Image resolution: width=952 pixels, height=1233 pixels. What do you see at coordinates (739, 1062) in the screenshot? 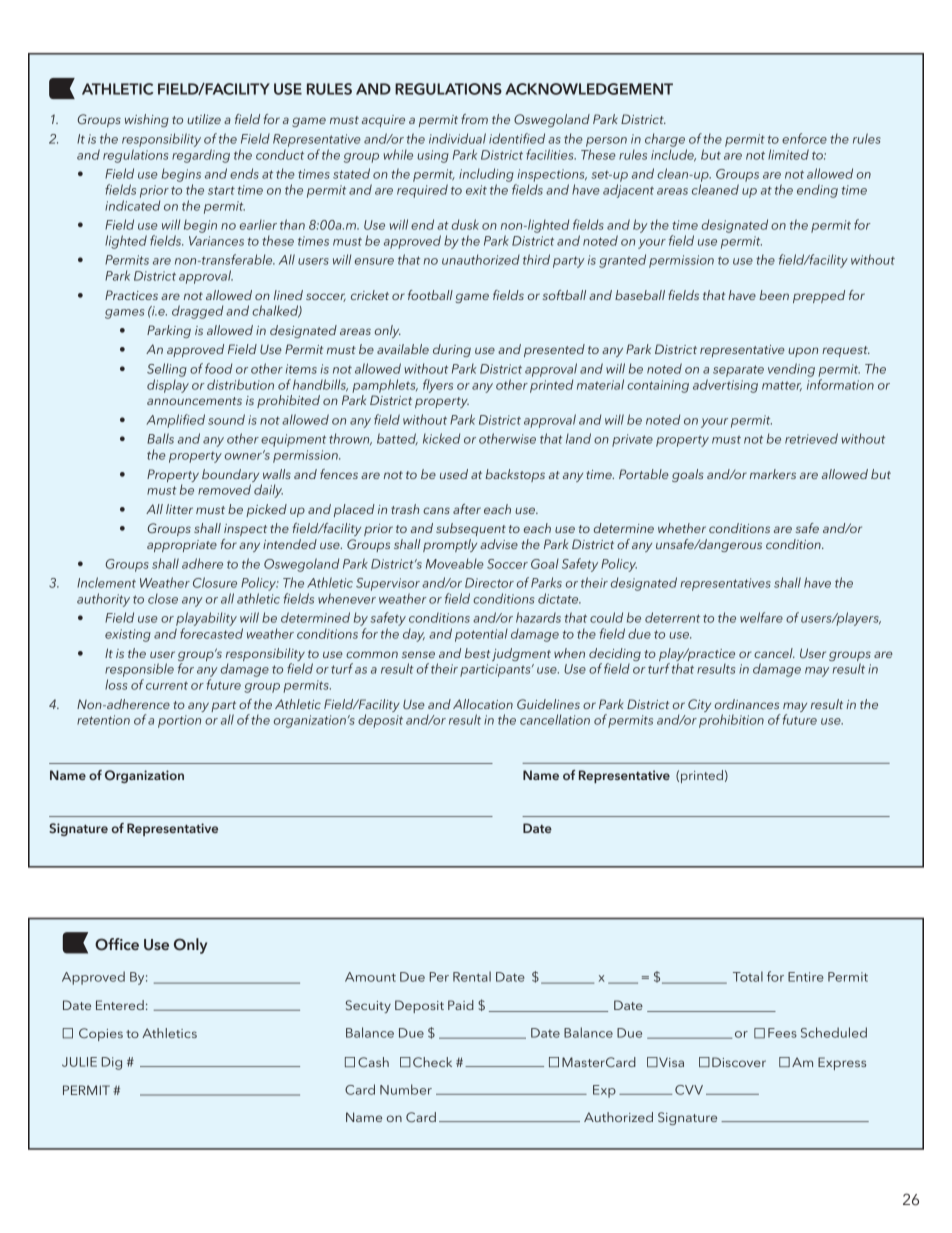
I see `Discover` at bounding box center [739, 1062].
